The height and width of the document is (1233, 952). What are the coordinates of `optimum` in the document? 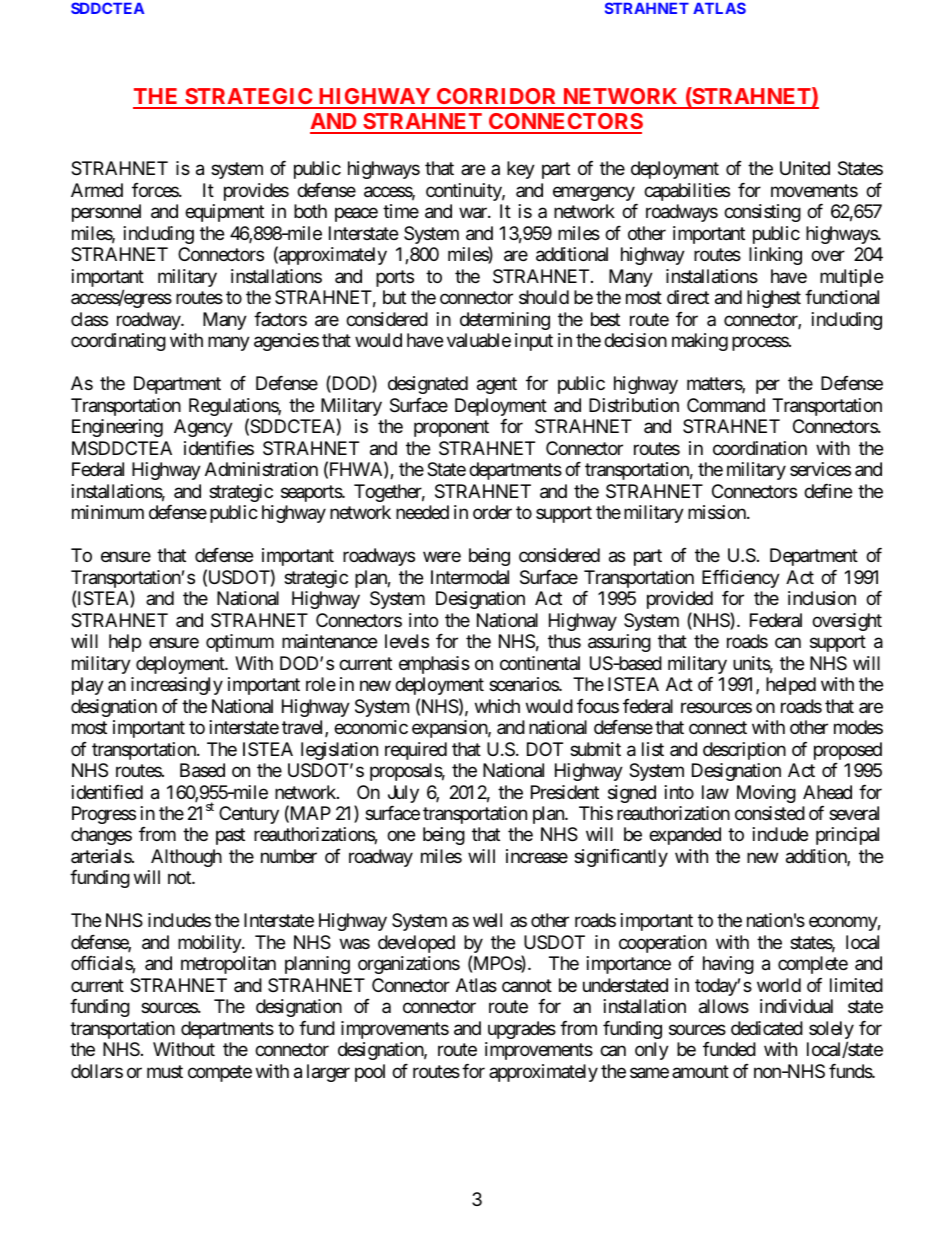 It's located at (240, 643).
